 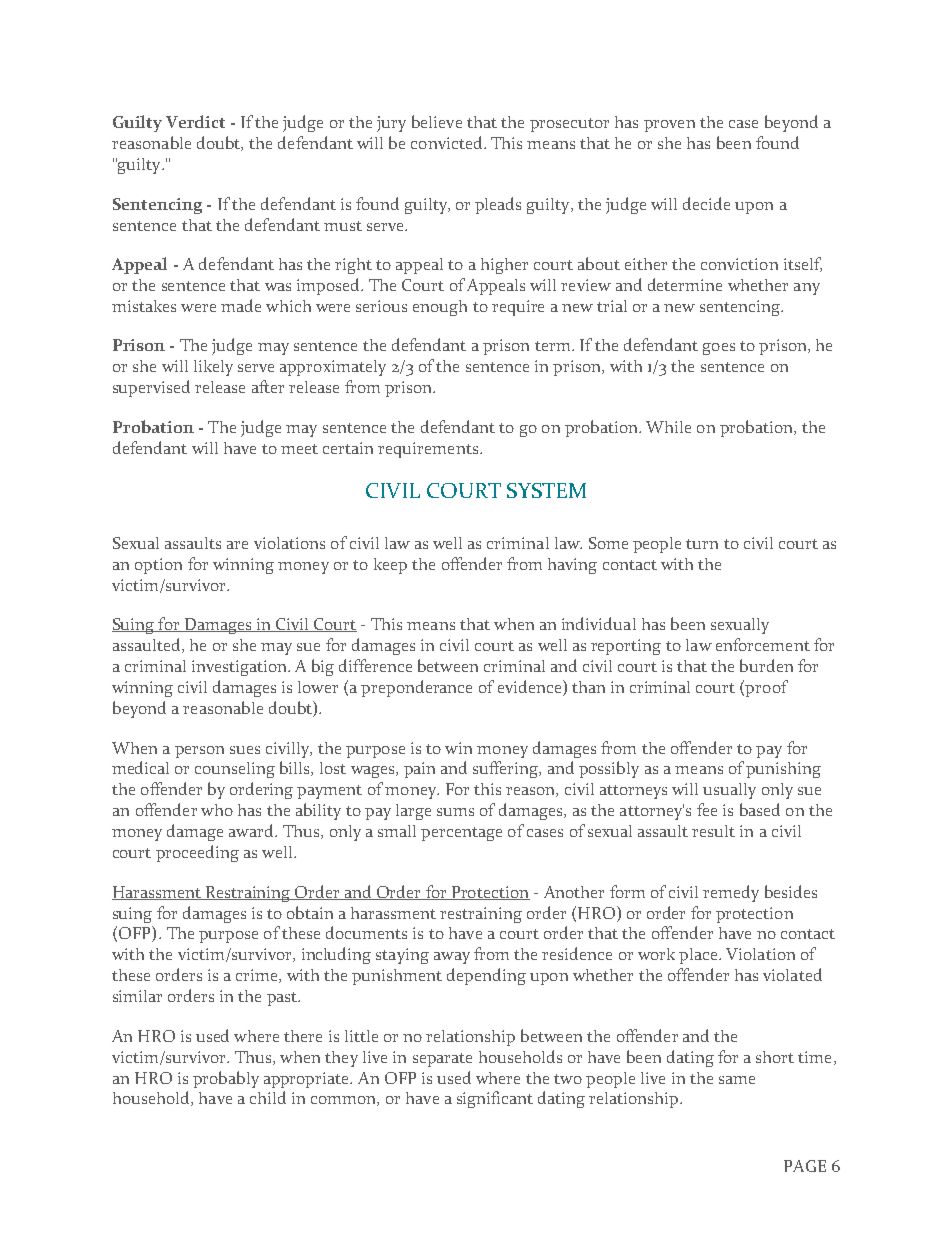 I want to click on child, so click(x=268, y=1097).
